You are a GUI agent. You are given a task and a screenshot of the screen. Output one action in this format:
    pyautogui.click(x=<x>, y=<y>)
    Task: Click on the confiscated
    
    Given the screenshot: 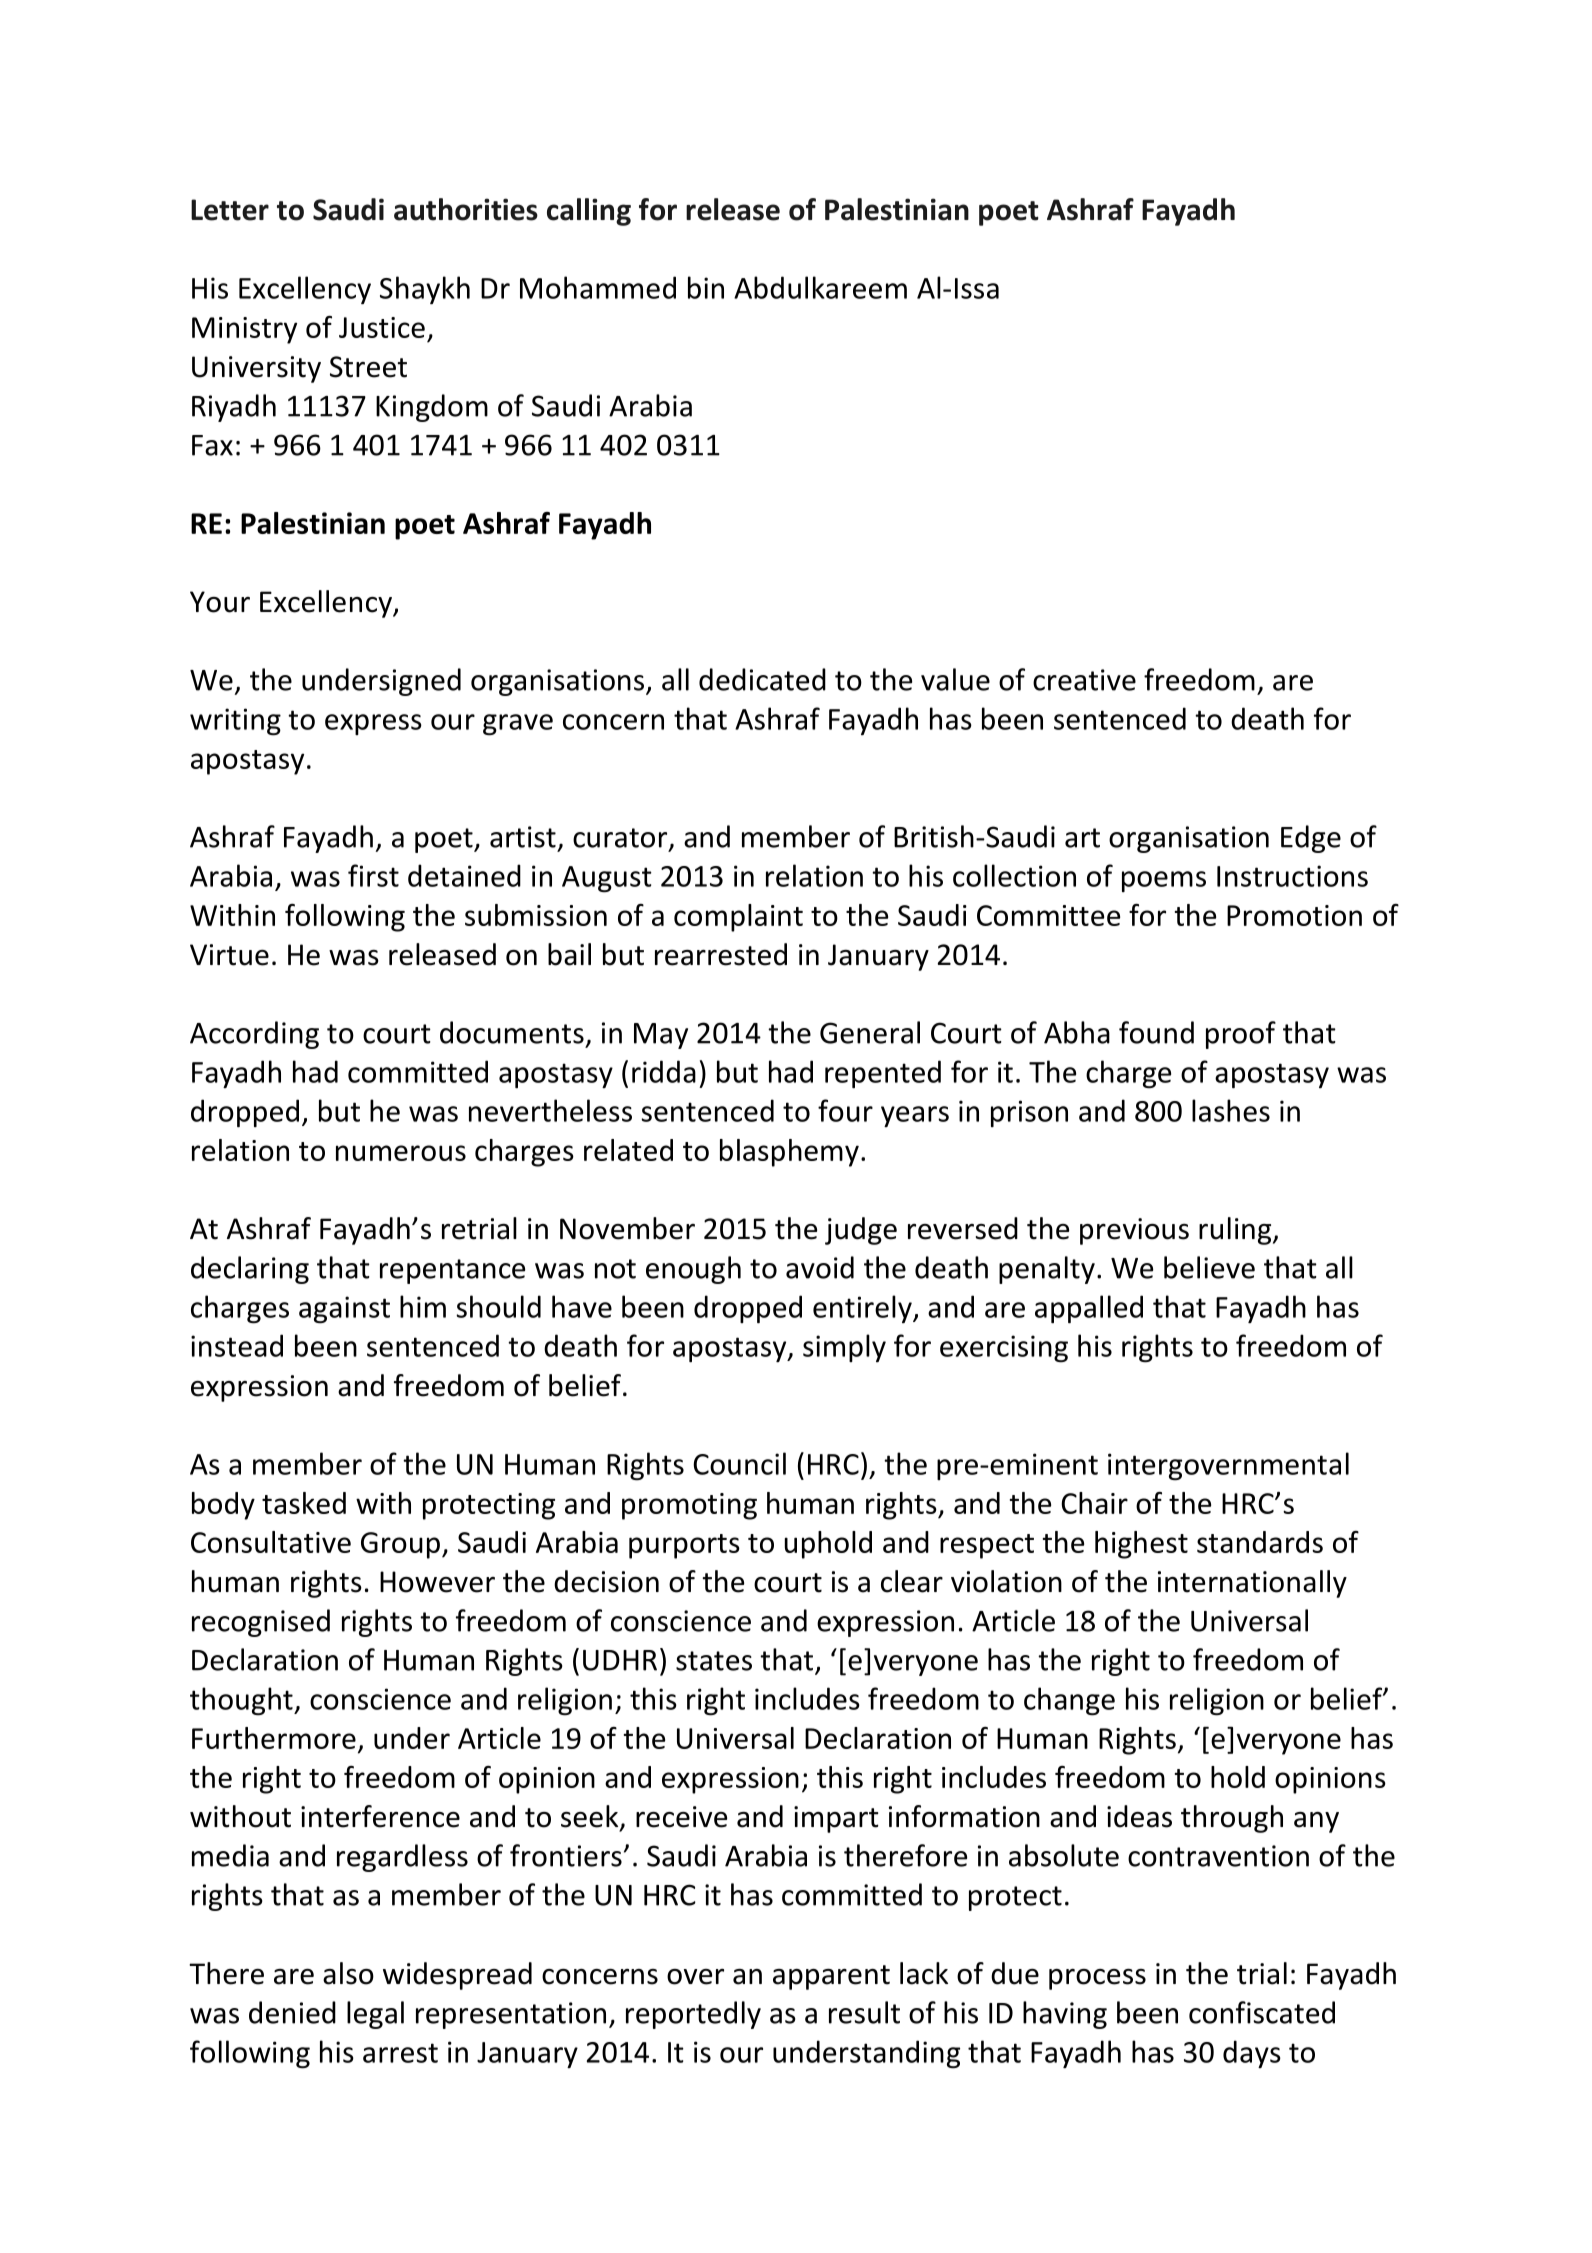 What is the action you would take?
    pyautogui.click(x=1262, y=2012)
